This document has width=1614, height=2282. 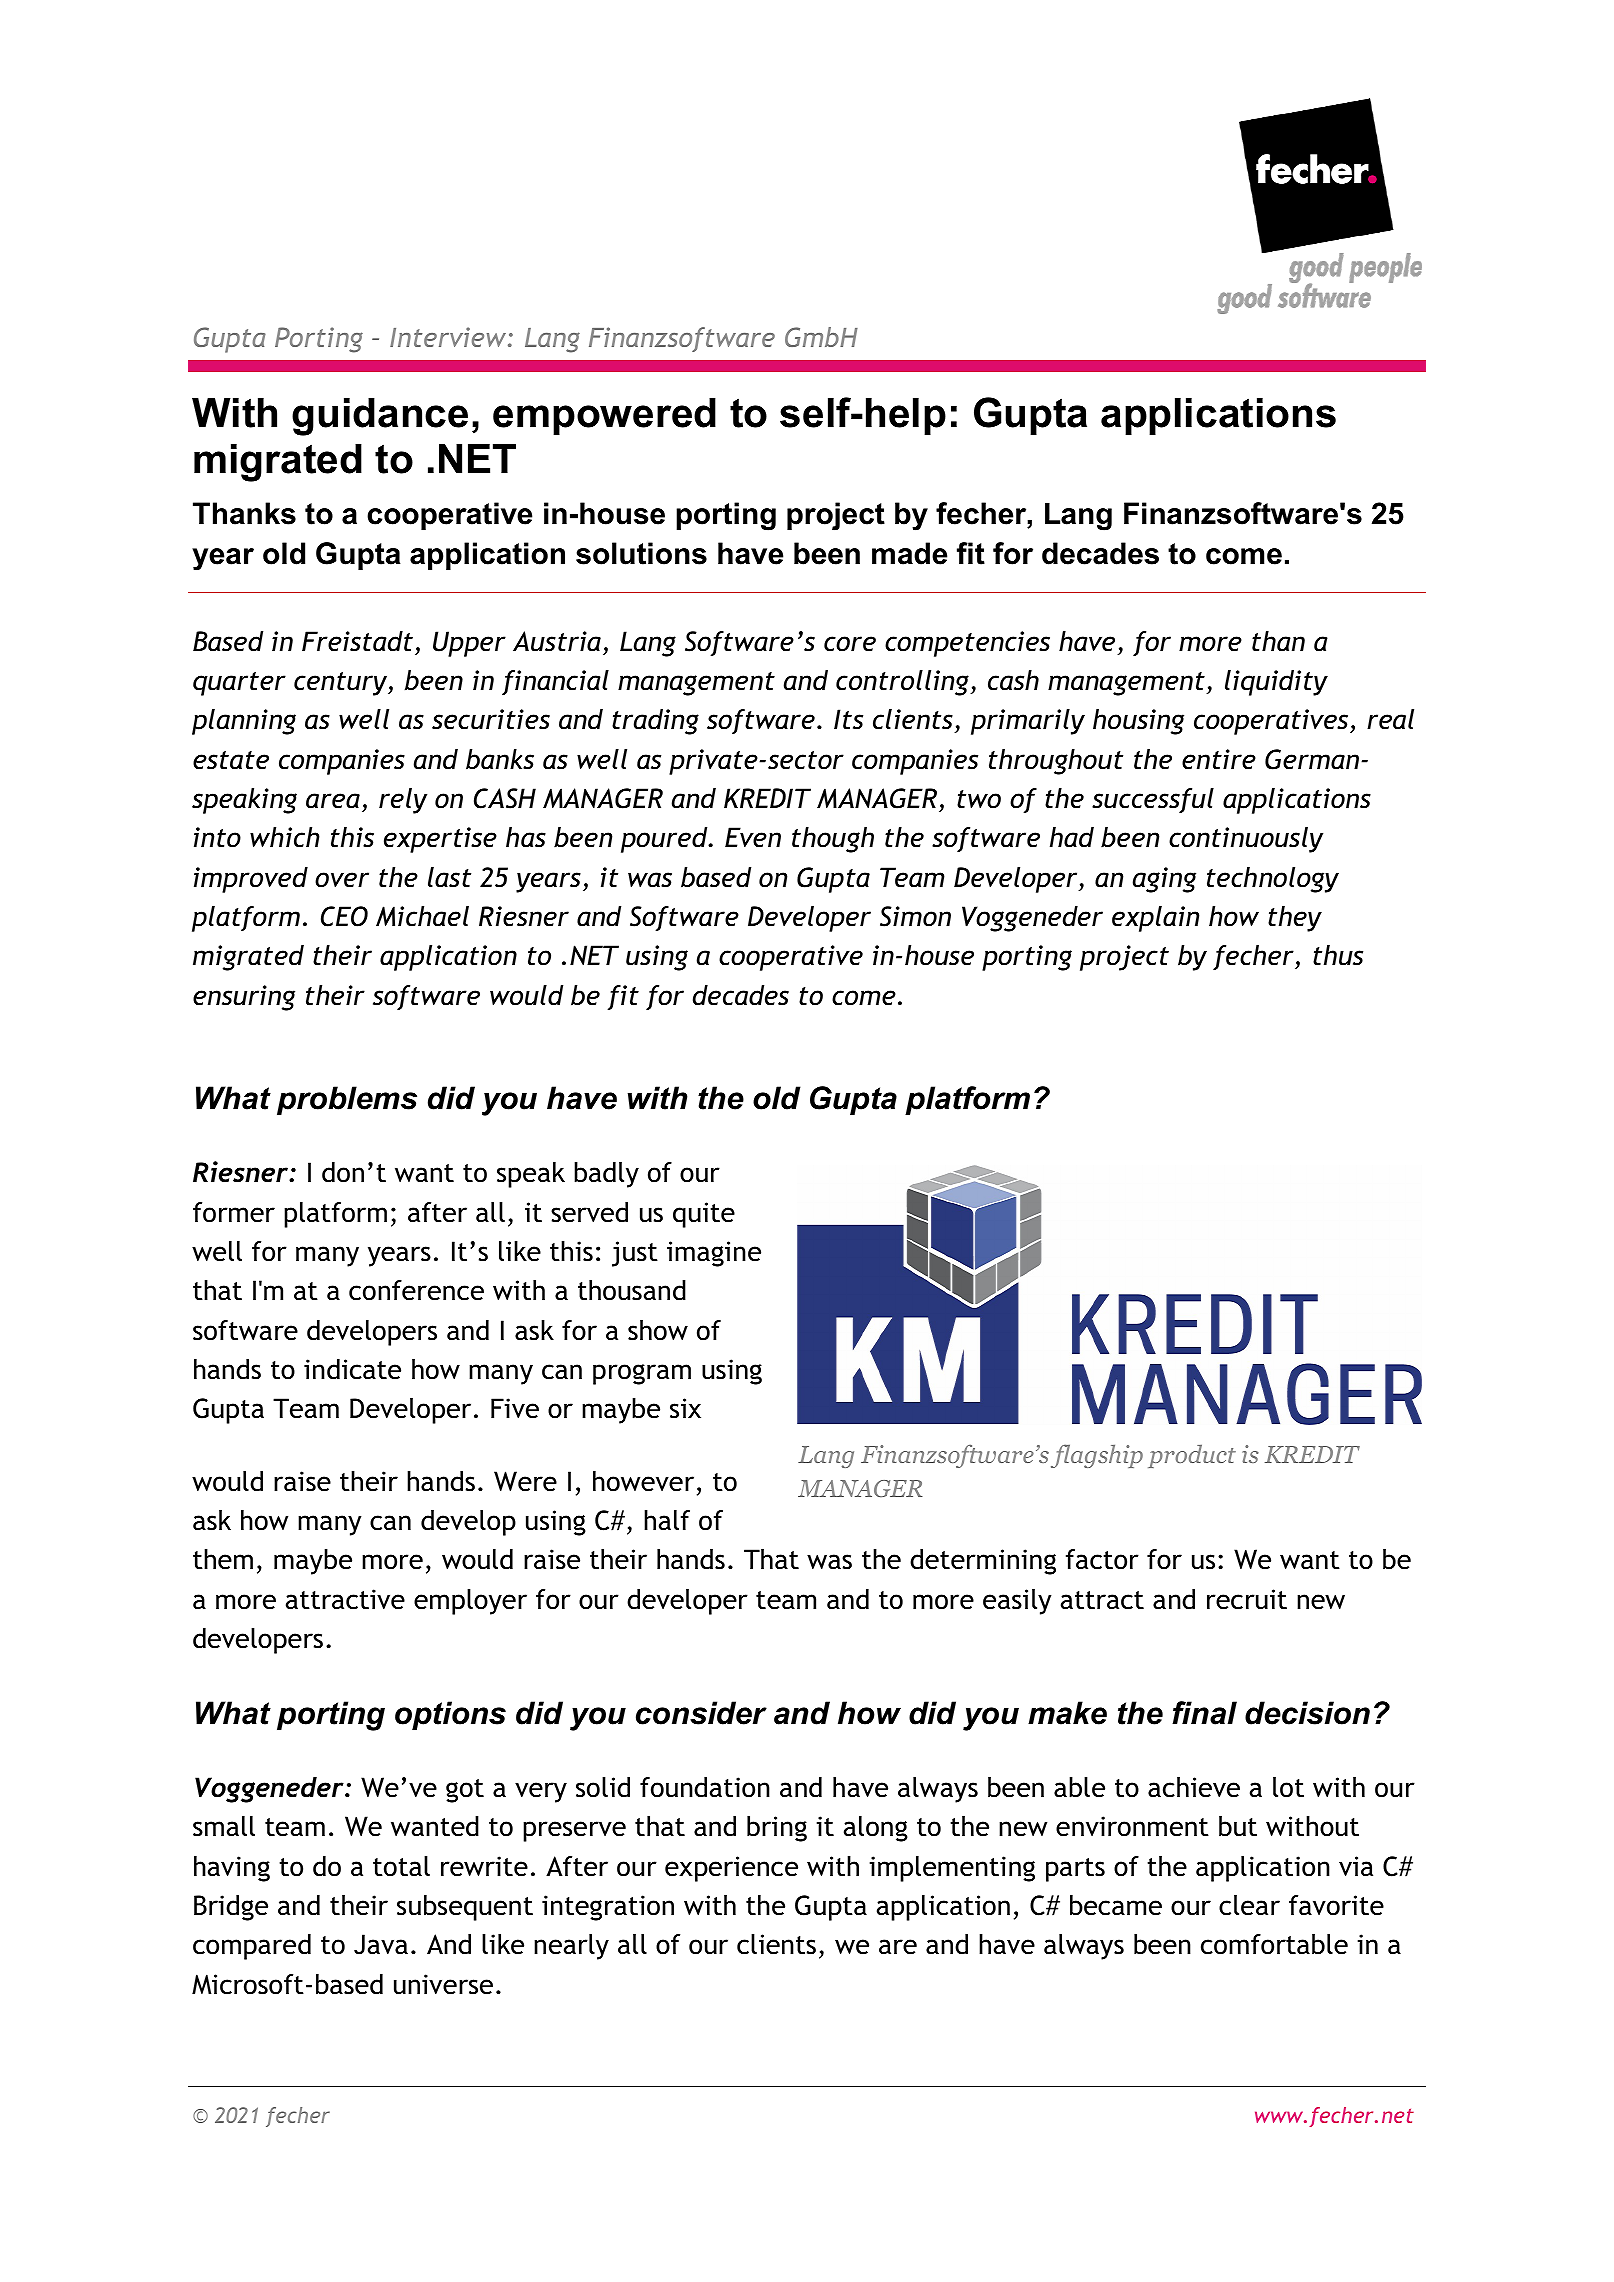 What do you see at coordinates (714, 1254) in the document?
I see `imagine` at bounding box center [714, 1254].
